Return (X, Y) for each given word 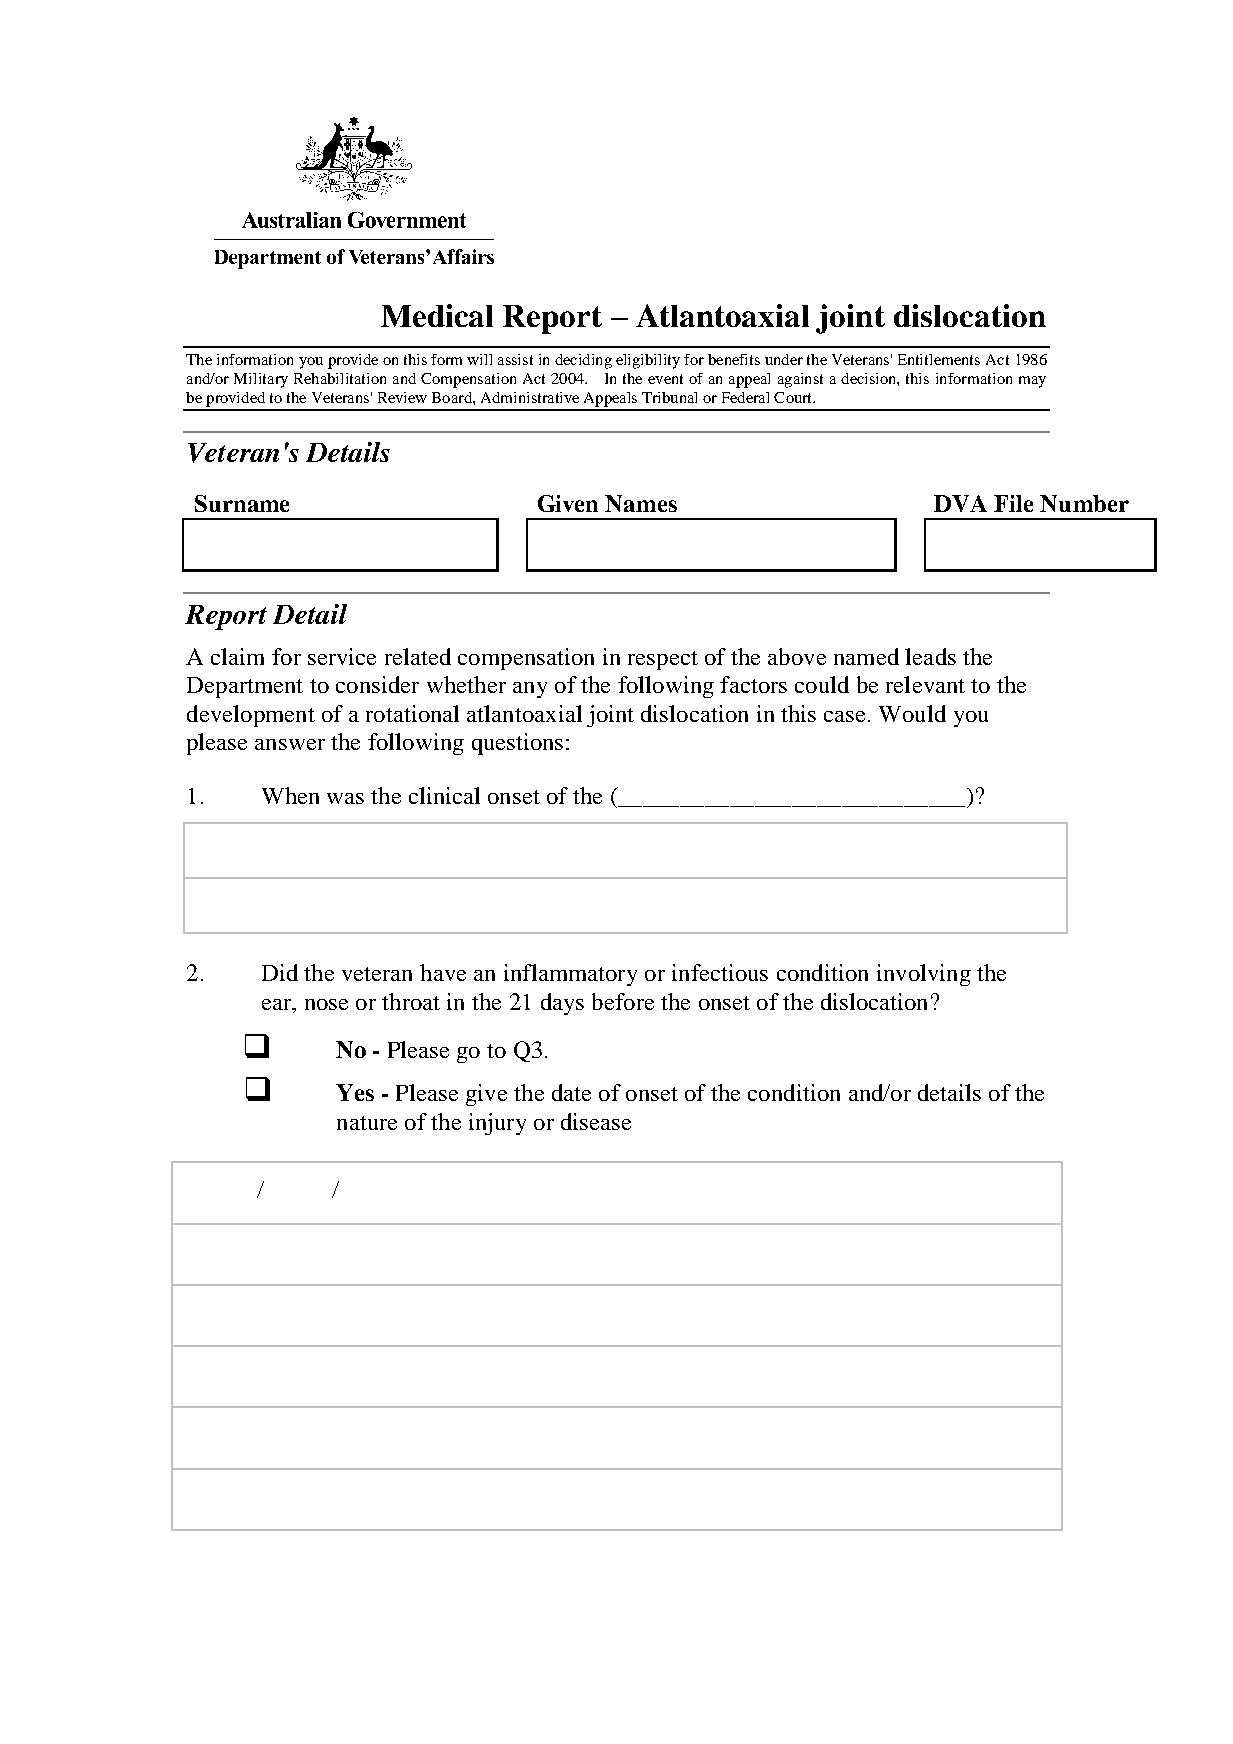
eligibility (648, 361)
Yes (355, 1092)
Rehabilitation (340, 378)
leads (930, 656)
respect (663, 660)
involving (924, 975)
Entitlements (939, 359)
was (345, 798)
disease (596, 1121)
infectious (720, 972)
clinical (444, 795)
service (342, 656)
